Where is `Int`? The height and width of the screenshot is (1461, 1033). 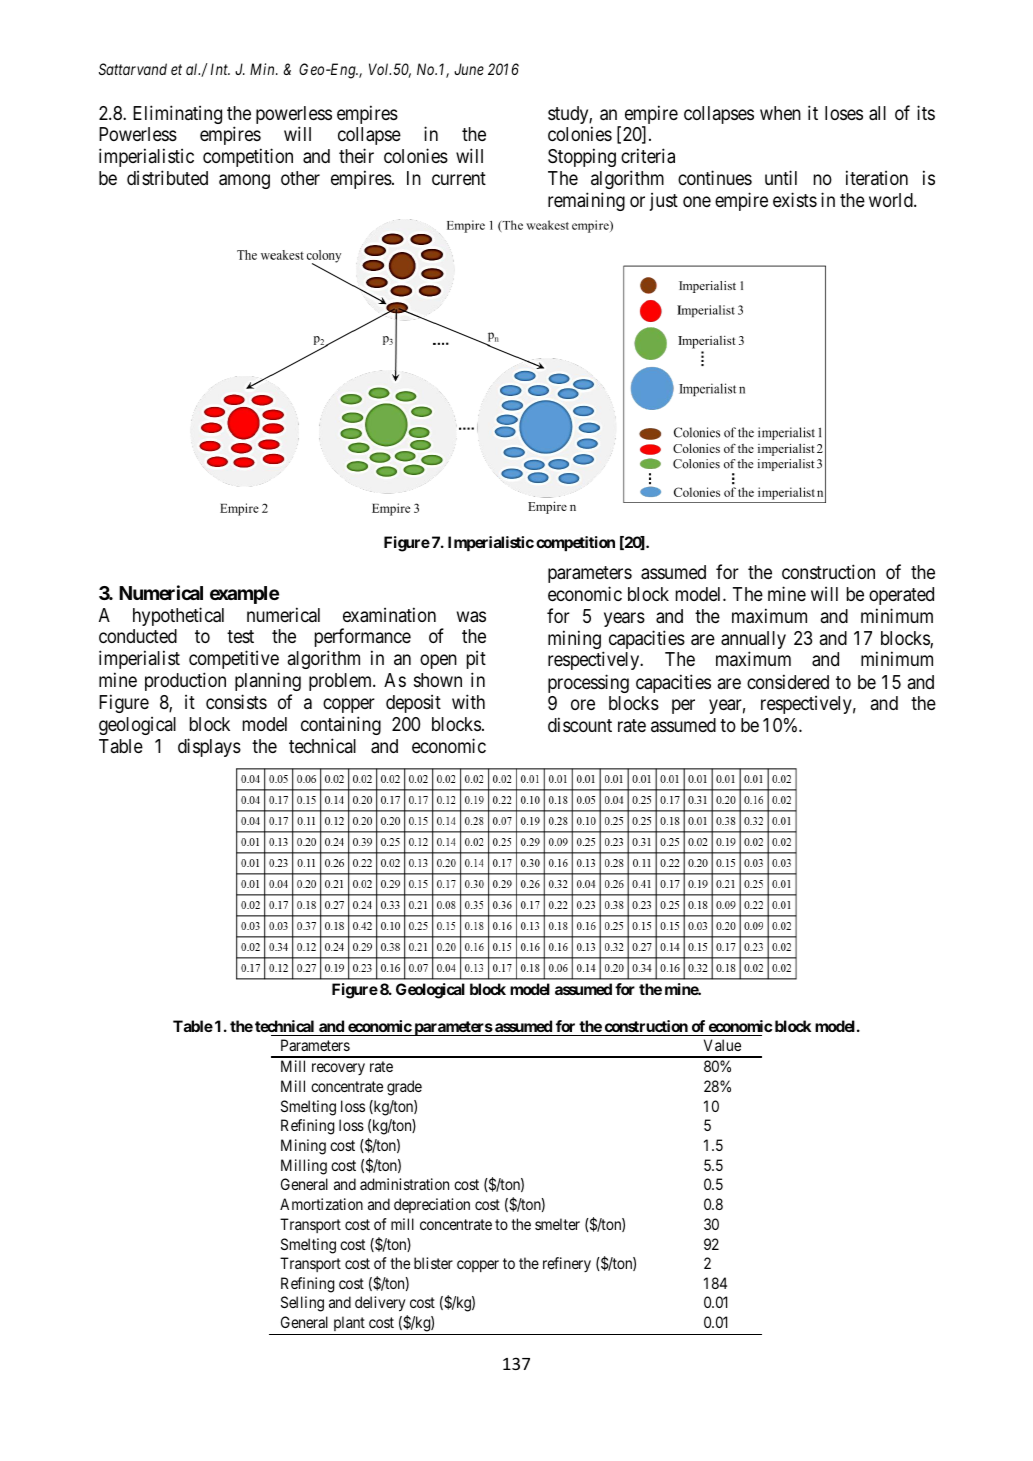
Int is located at coordinates (220, 69).
